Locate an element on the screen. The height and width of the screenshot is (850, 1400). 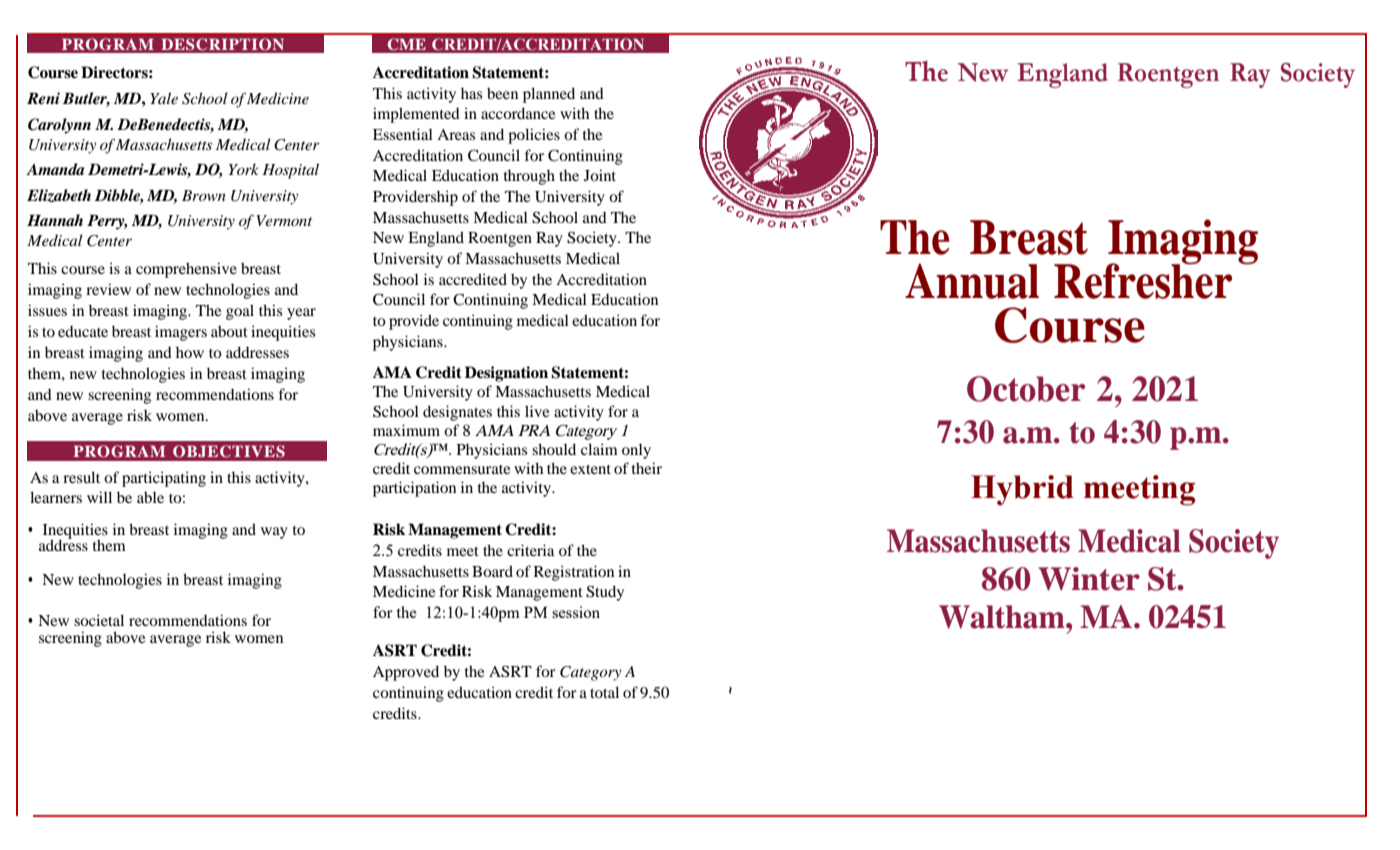
Designation is located at coordinates (506, 374).
